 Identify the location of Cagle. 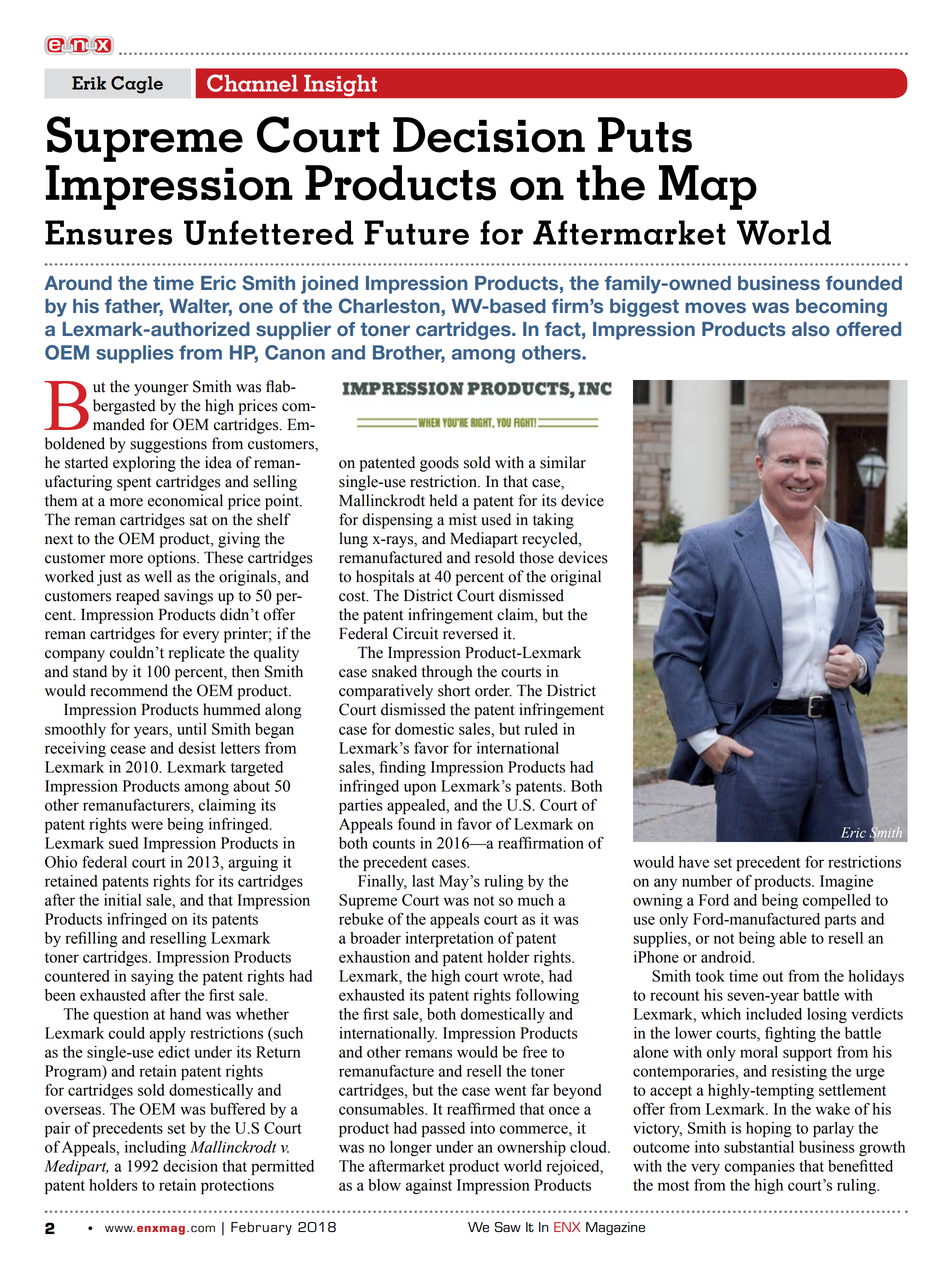
(137, 85).
